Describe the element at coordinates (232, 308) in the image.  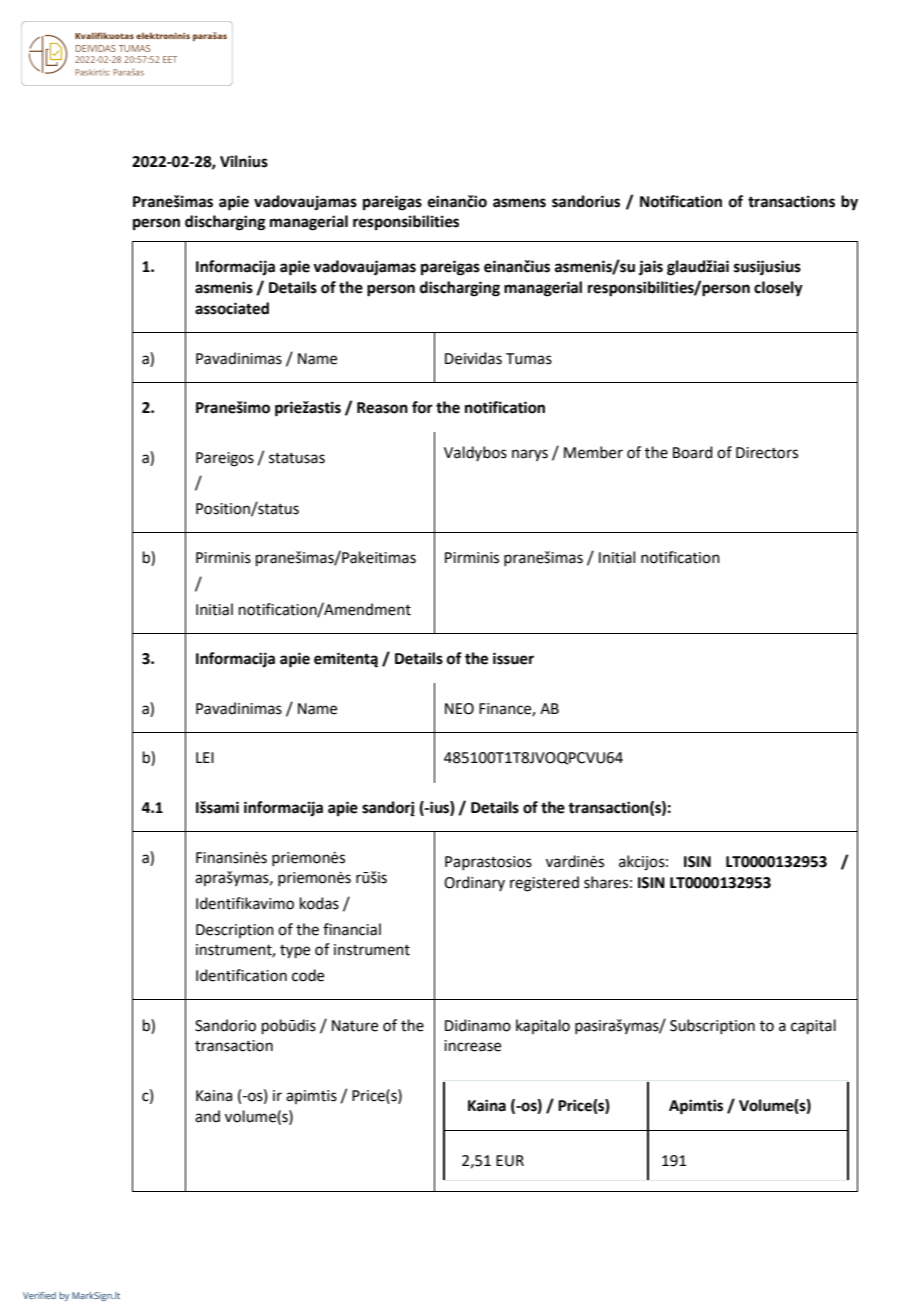
I see `associated` at that location.
